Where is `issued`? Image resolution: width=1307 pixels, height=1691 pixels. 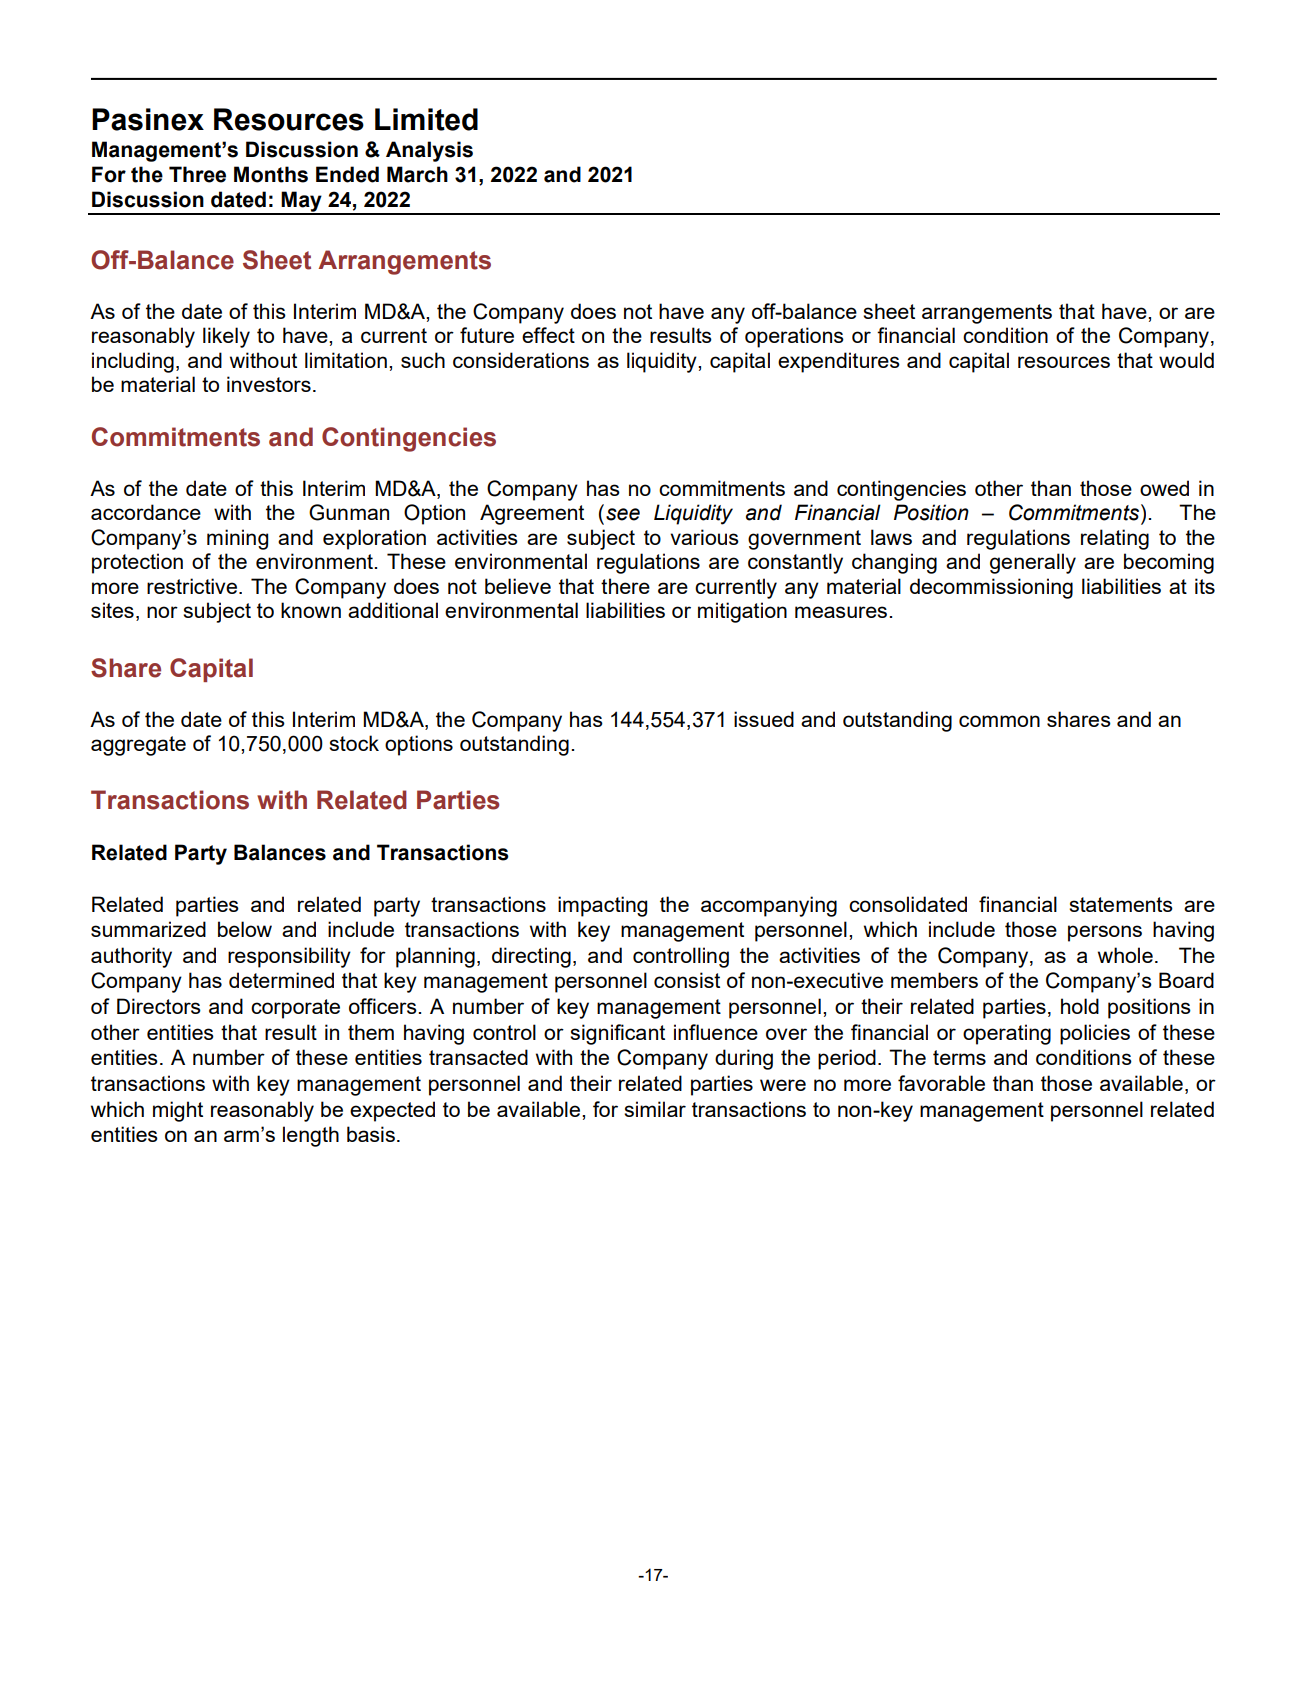 issued is located at coordinates (764, 719).
